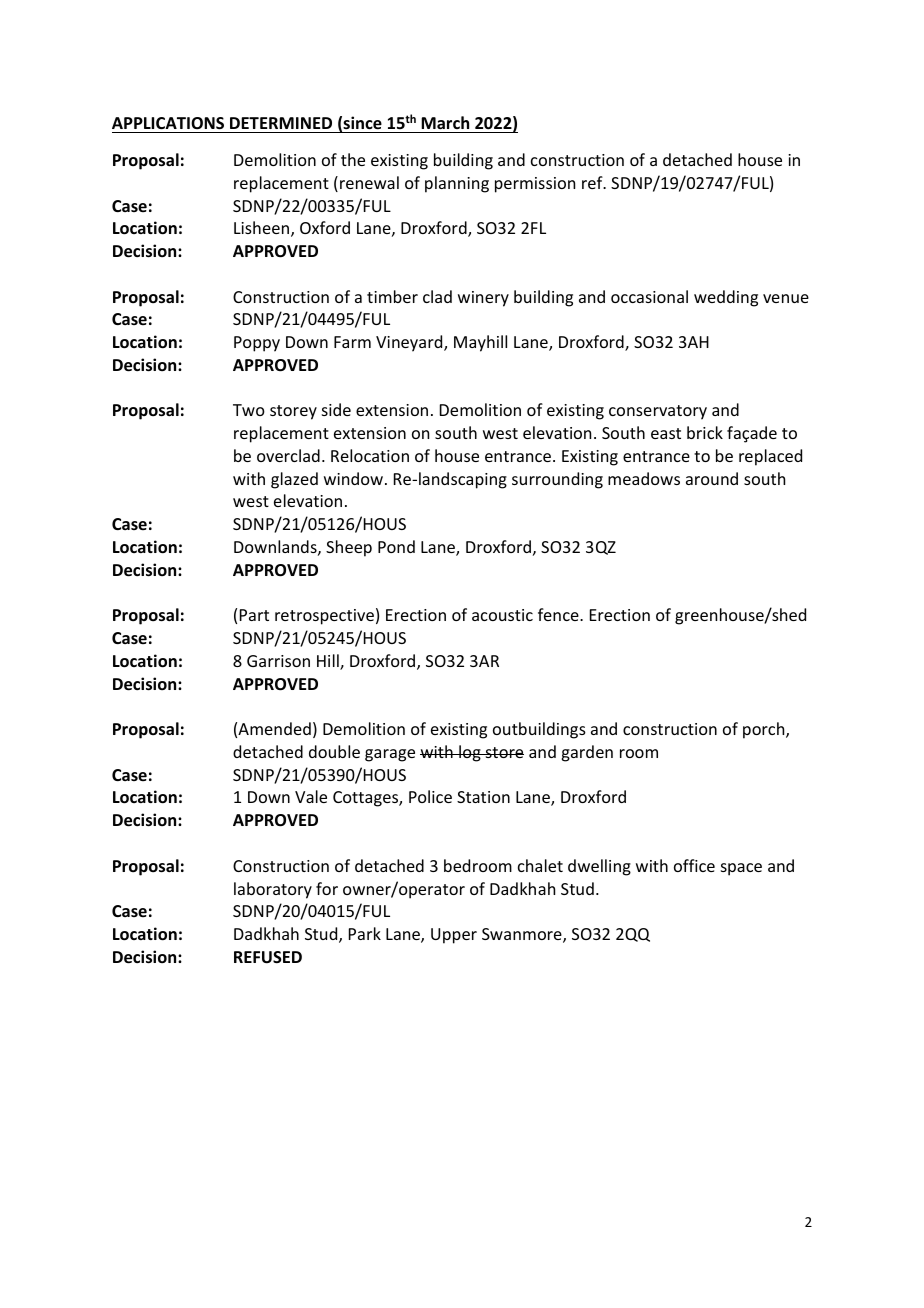  Describe the element at coordinates (741, 869) in the document. I see `space` at that location.
